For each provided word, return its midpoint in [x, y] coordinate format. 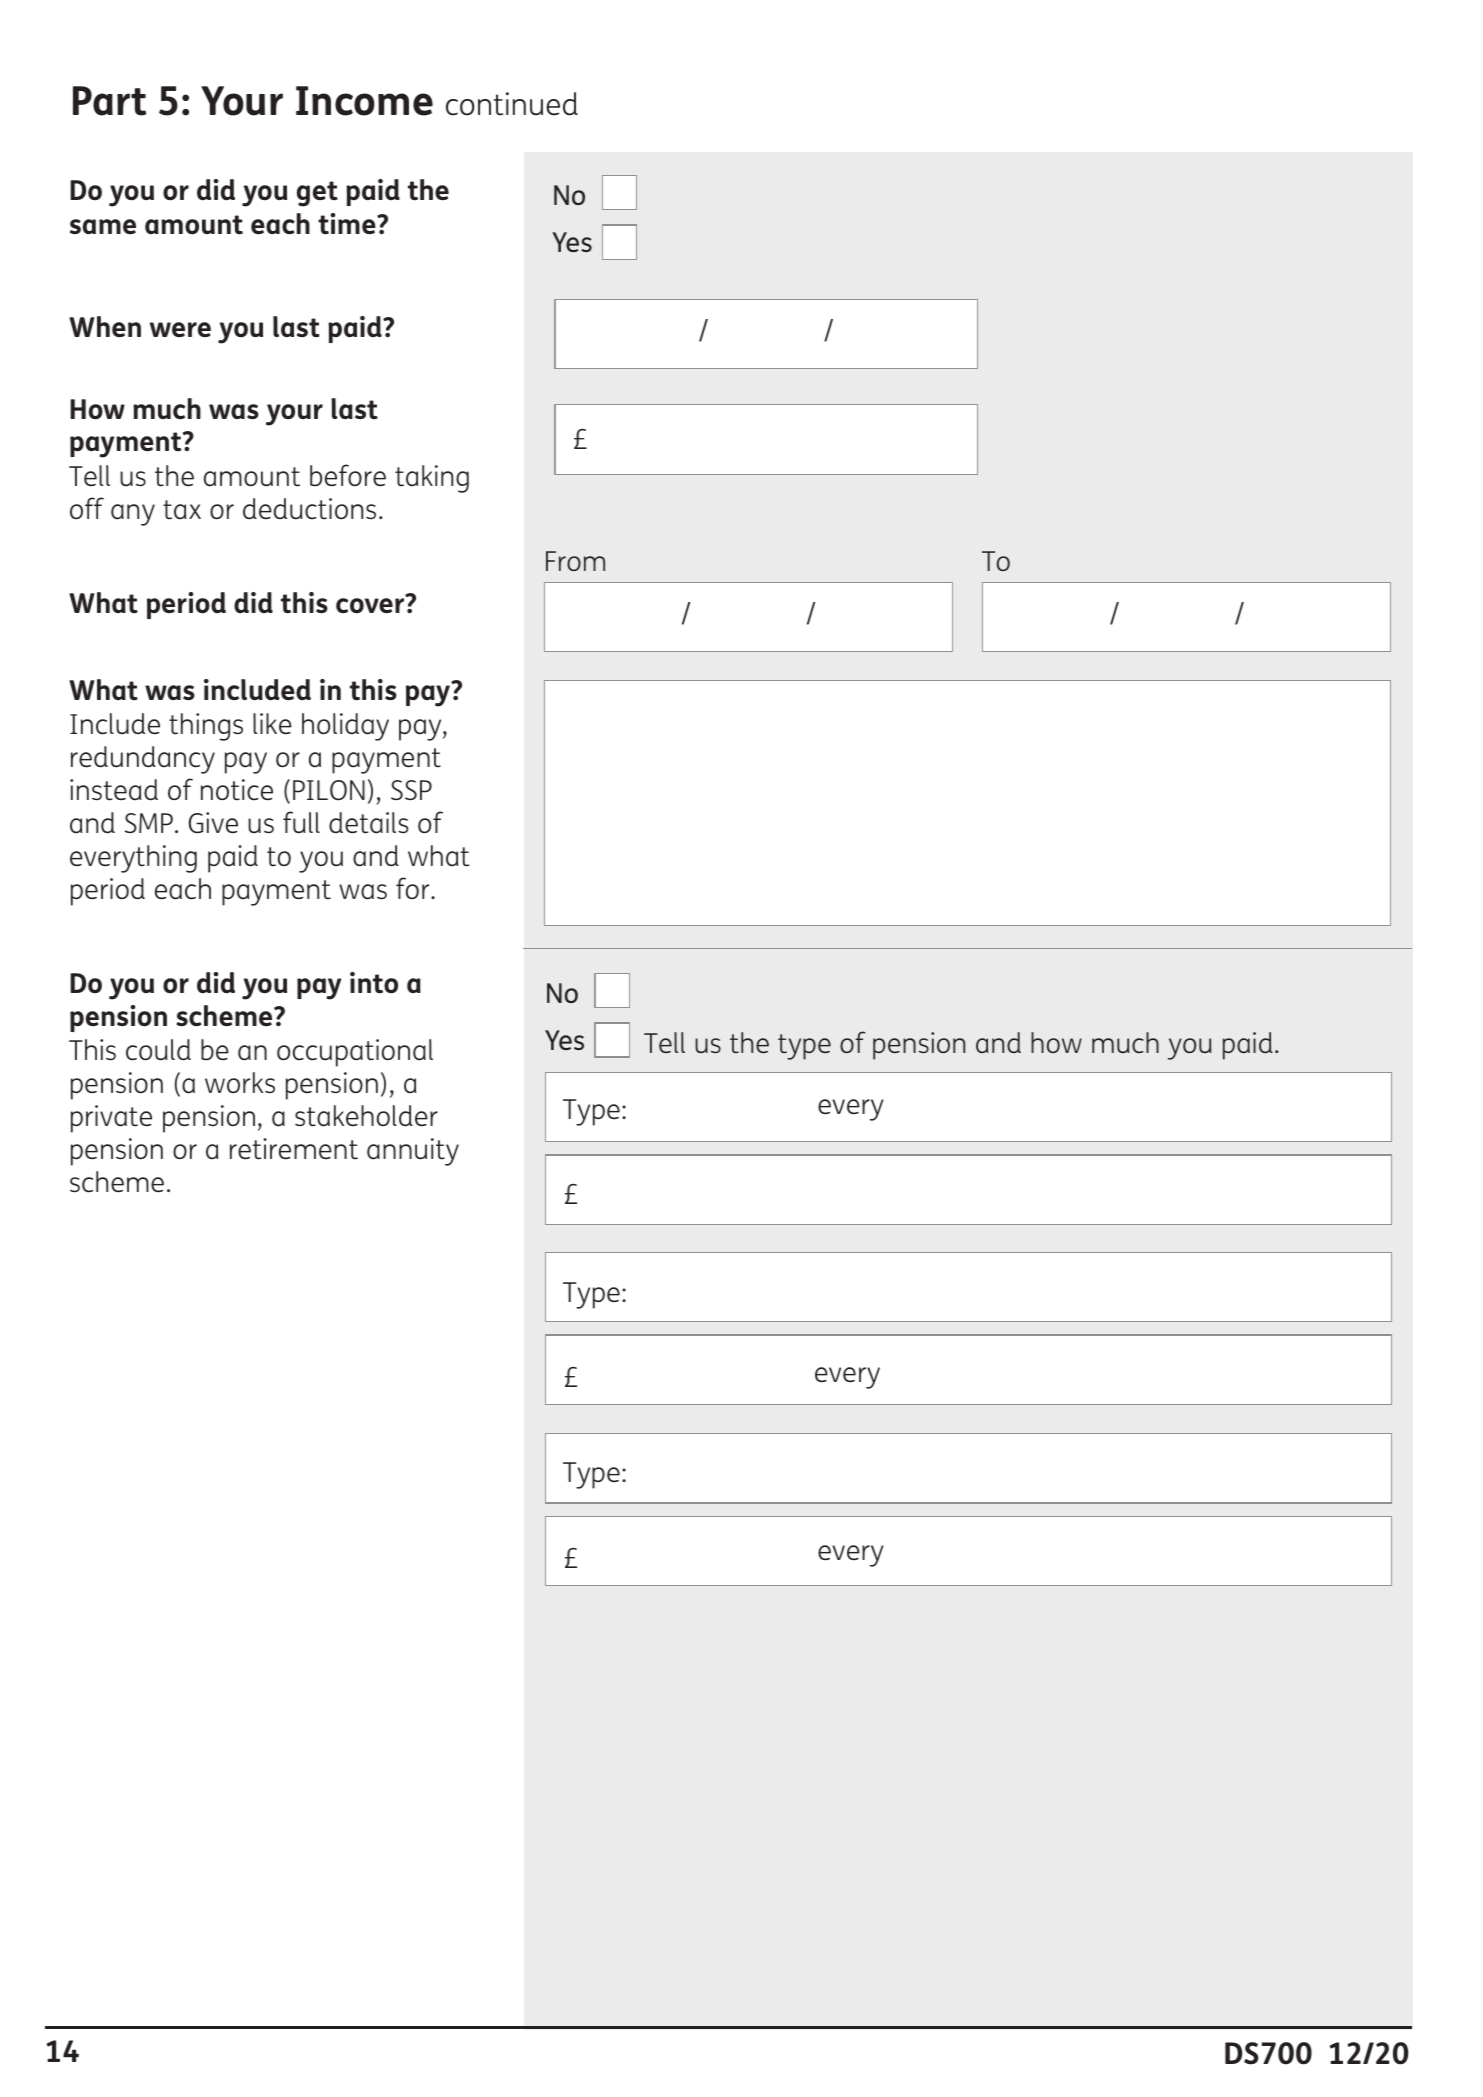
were [180, 329]
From [575, 561]
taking [432, 479]
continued [512, 104]
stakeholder [366, 1116]
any [133, 515]
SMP [149, 823]
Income [364, 101]
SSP [411, 790]
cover [370, 606]
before [348, 475]
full [301, 822]
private [111, 1119]
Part [109, 101]
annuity [413, 1152]
